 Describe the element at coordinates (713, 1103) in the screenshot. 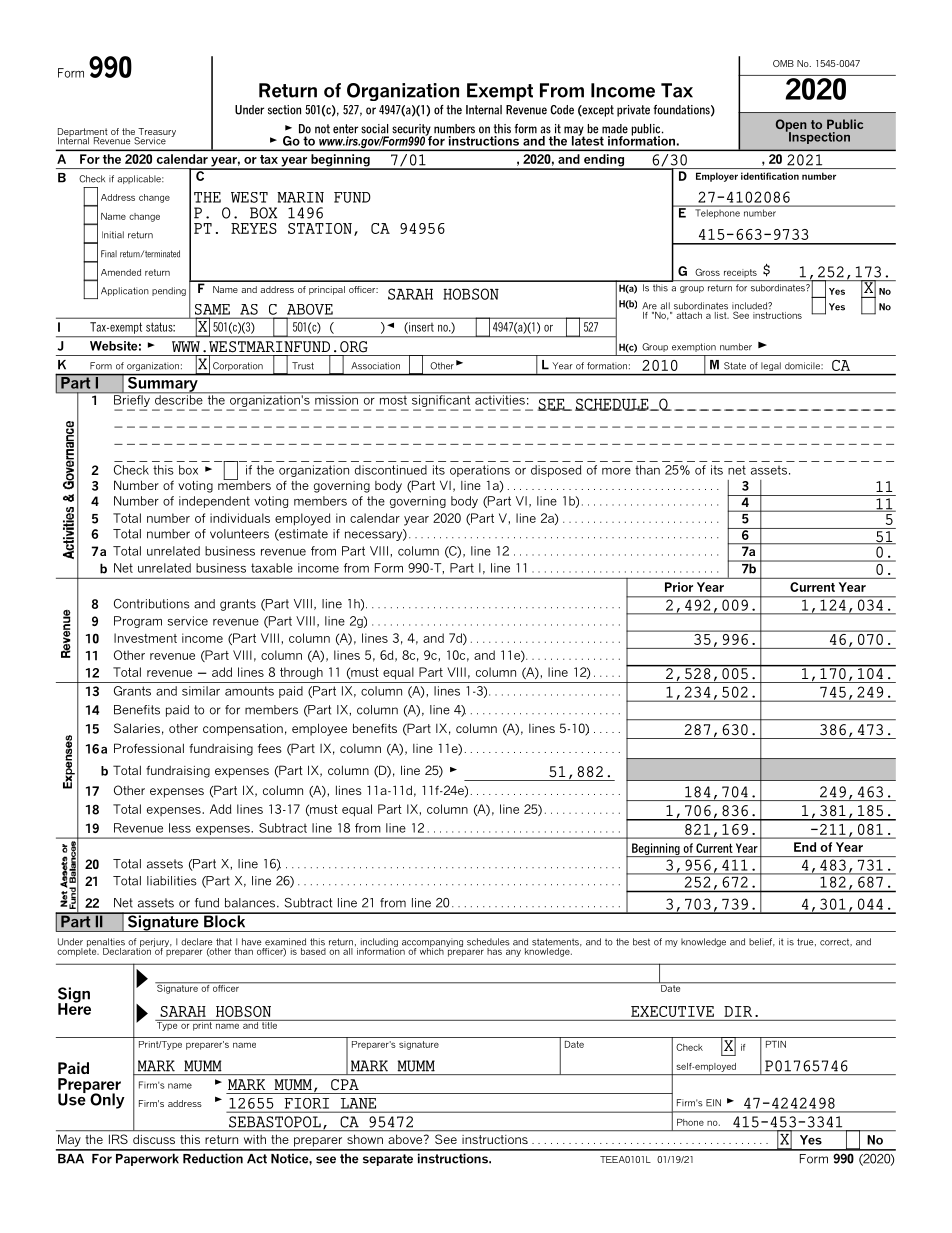

I see `EIN` at that location.
